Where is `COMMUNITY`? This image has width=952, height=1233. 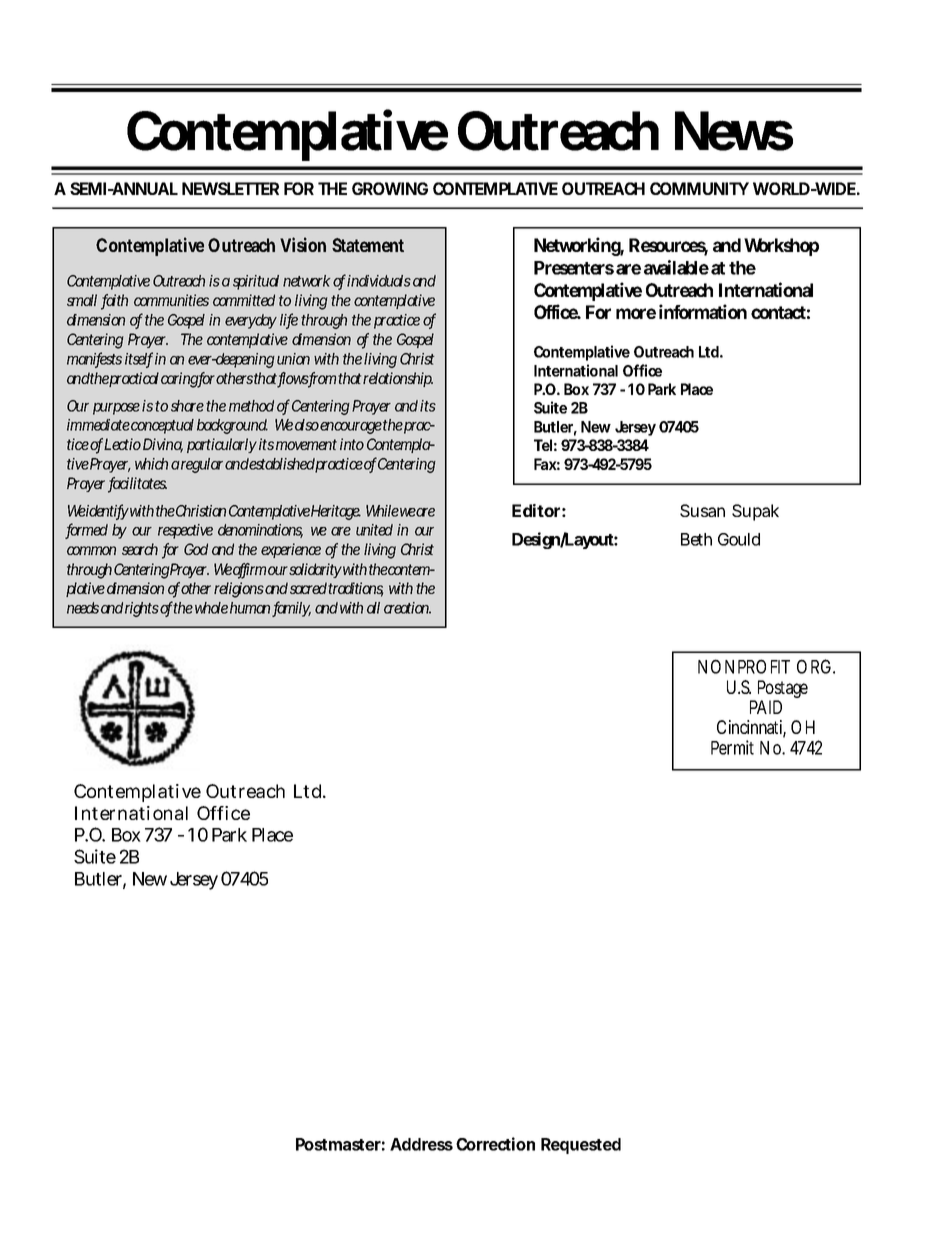 COMMUNITY is located at coordinates (699, 188).
